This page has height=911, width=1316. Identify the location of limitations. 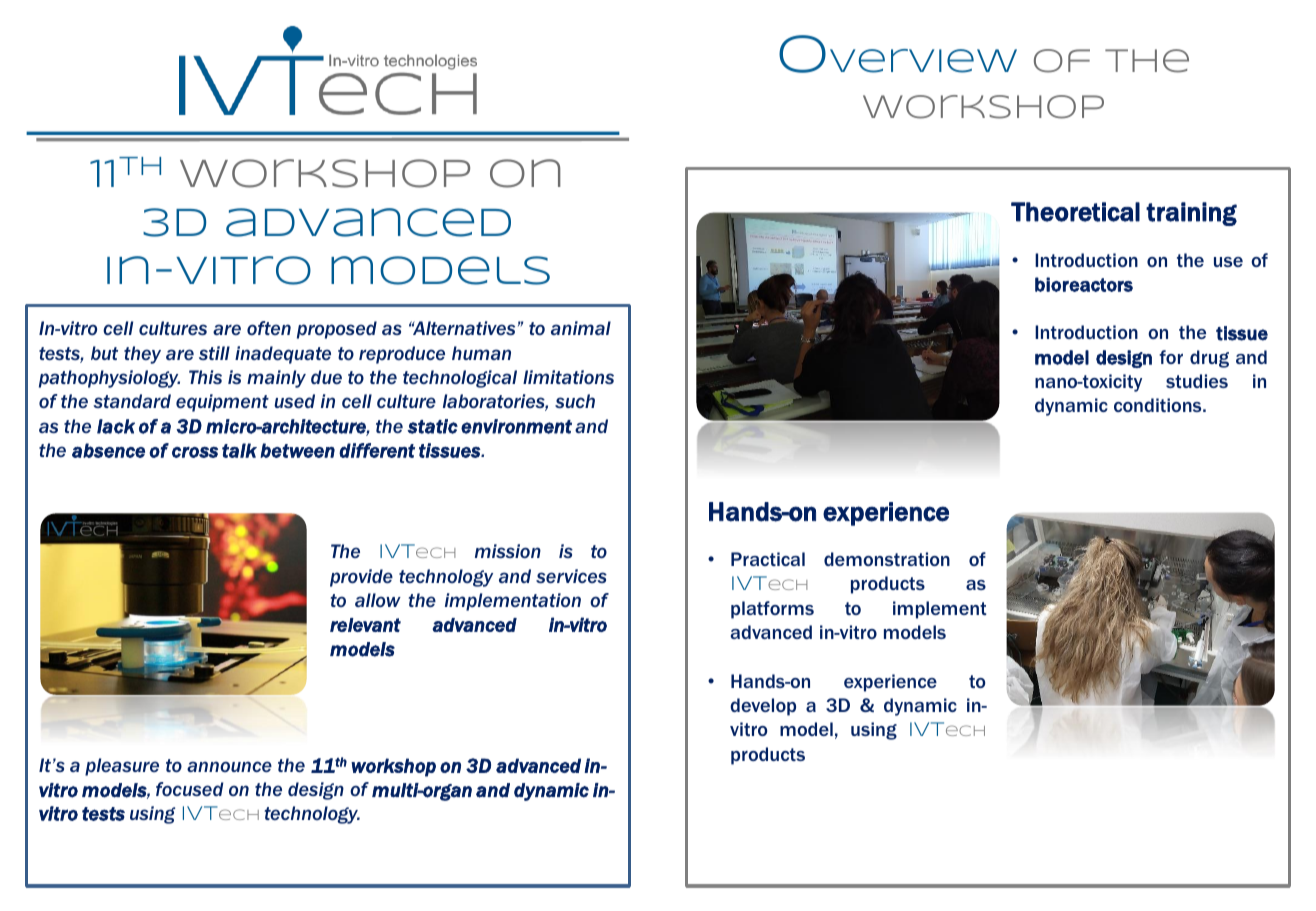
(568, 377).
